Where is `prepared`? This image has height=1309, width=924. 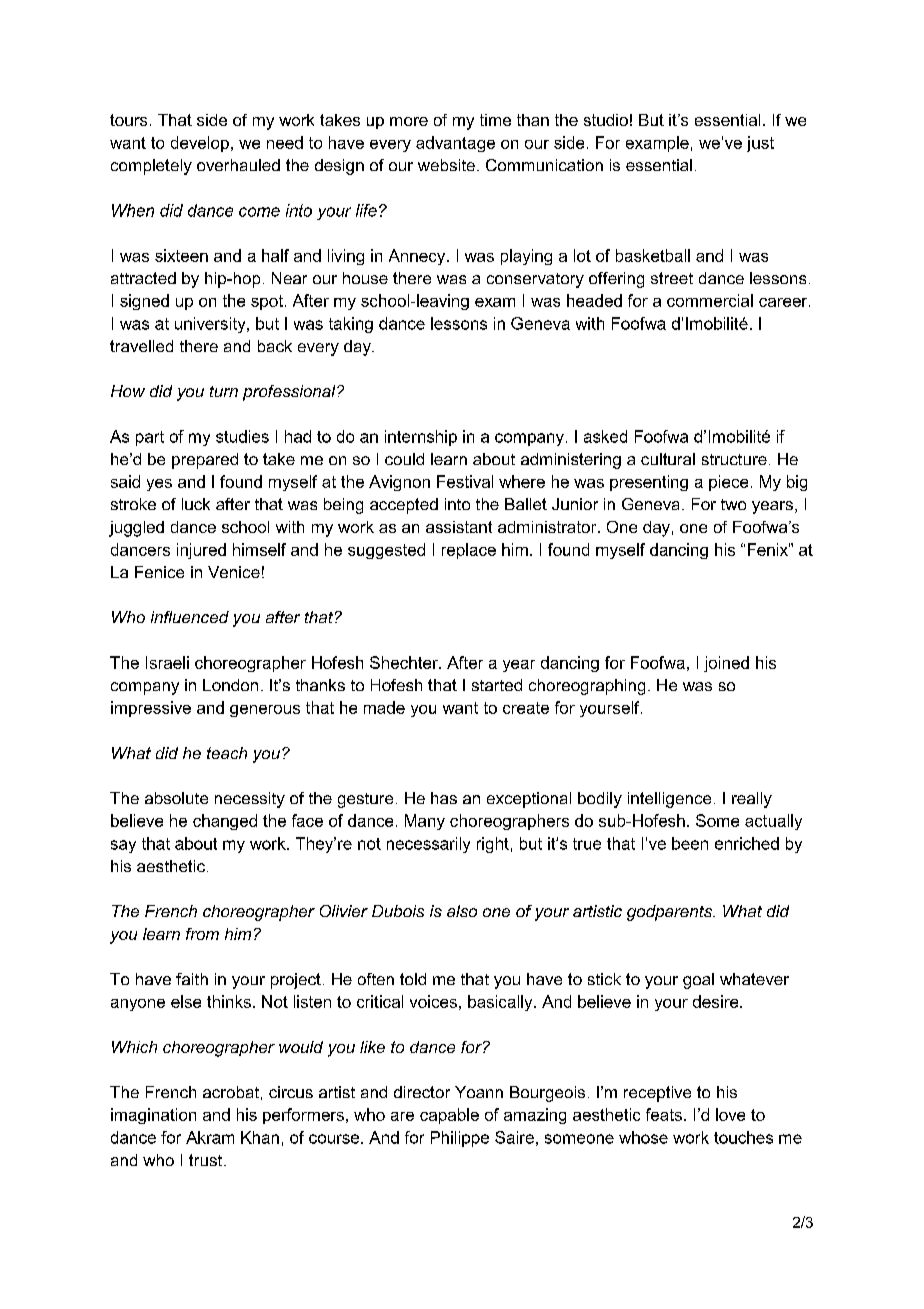 prepared is located at coordinates (205, 461).
